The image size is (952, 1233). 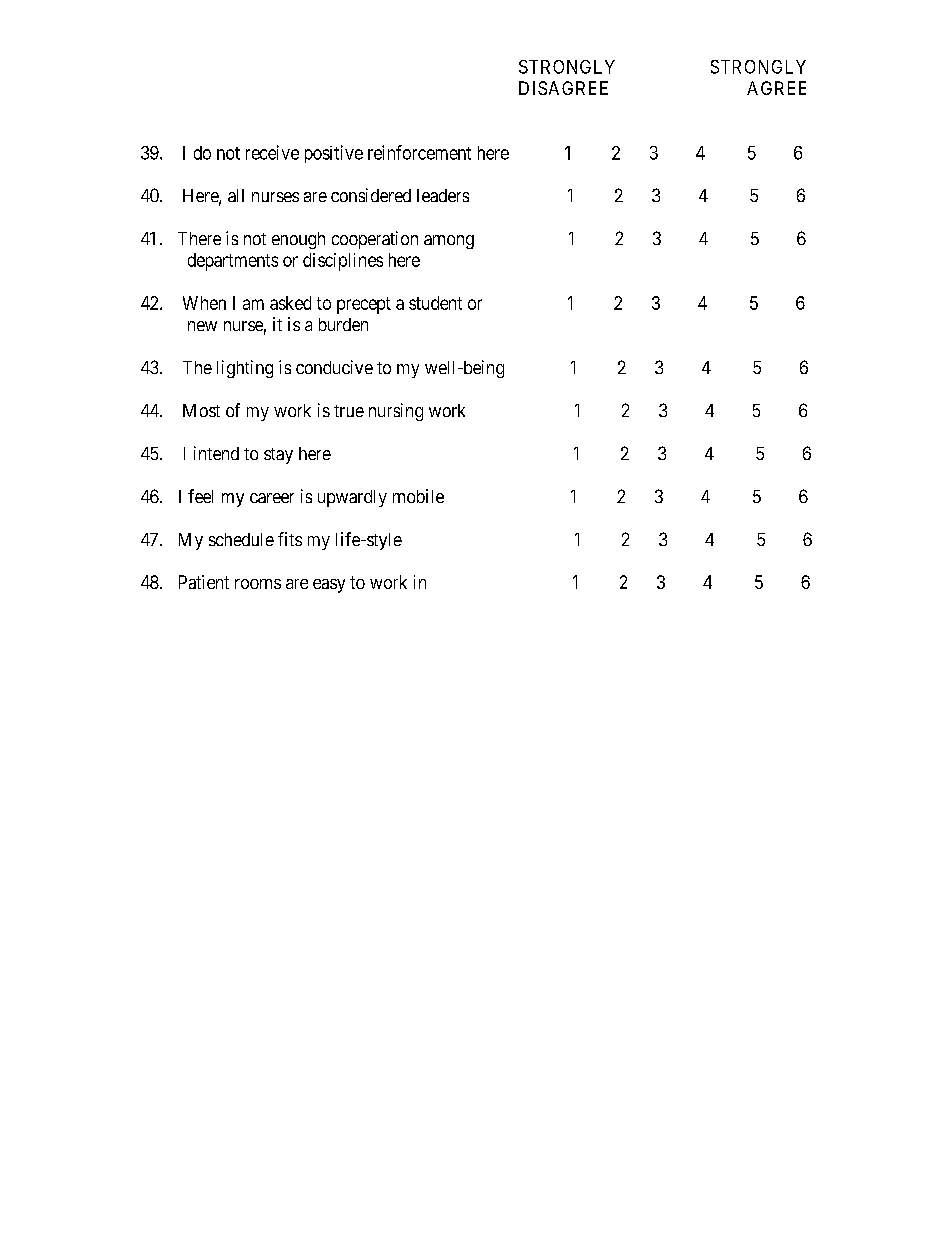 What do you see at coordinates (216, 453) in the image?
I see `intend` at bounding box center [216, 453].
